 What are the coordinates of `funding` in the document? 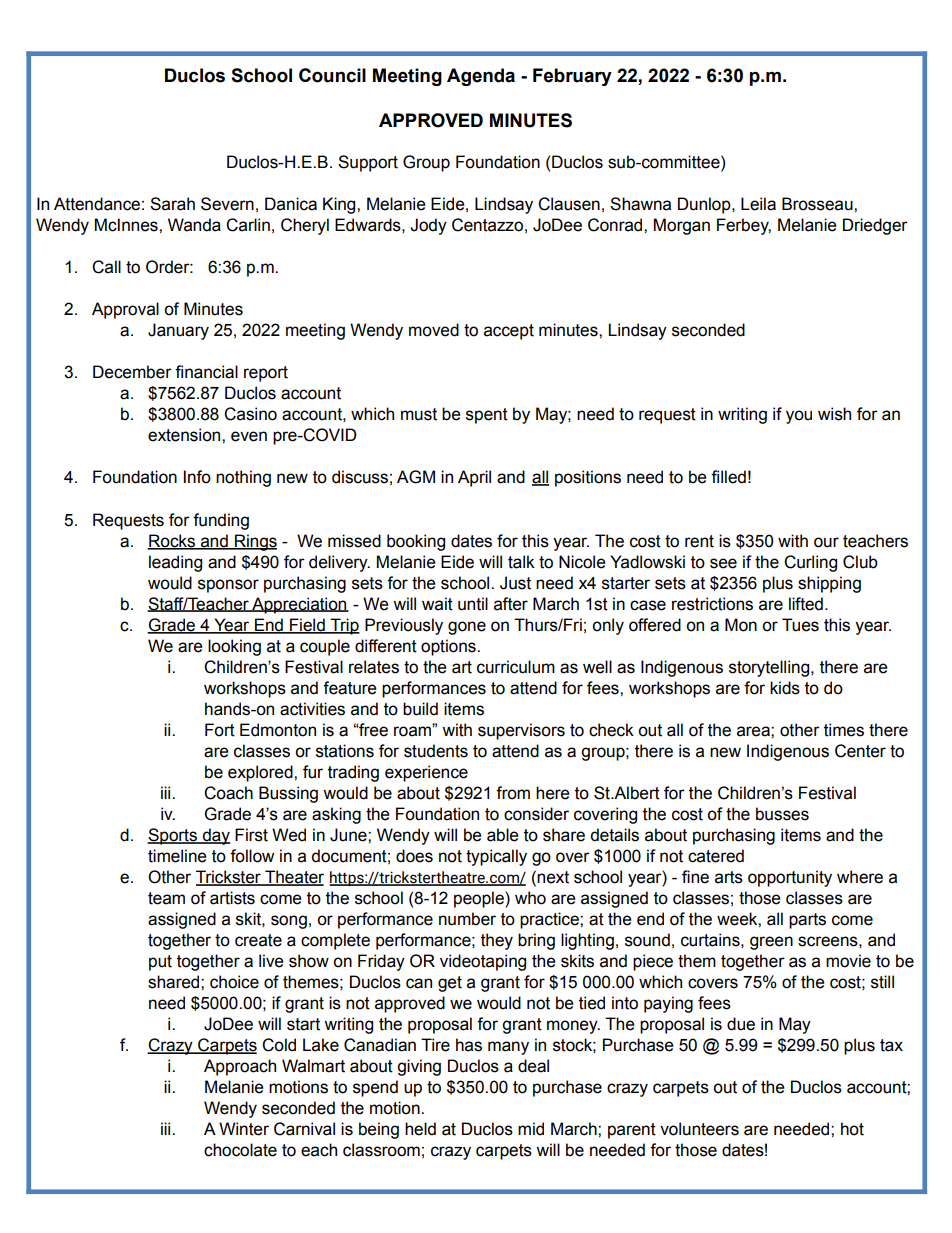 It's located at (221, 521).
